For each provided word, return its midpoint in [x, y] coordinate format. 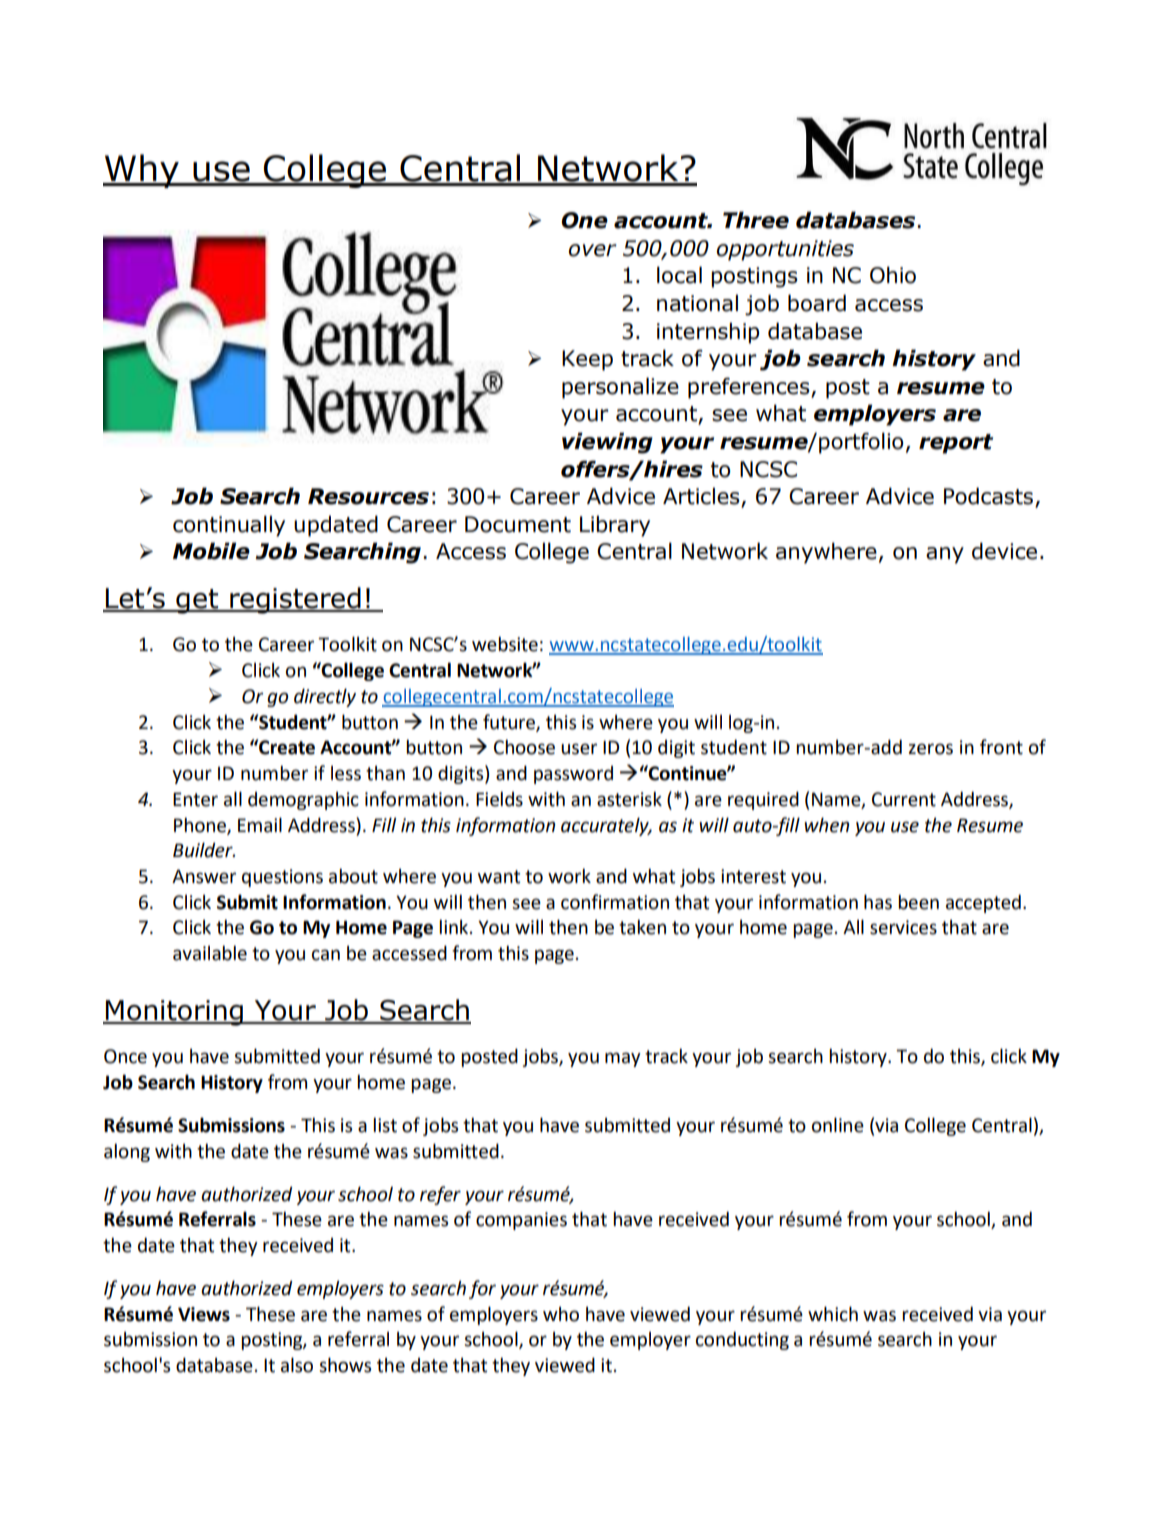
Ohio [893, 275]
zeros [931, 749]
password [573, 775]
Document [518, 524]
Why [142, 171]
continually [229, 526]
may [623, 1059]
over [593, 250]
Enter [195, 799]
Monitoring [174, 1013]
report [956, 444]
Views [204, 1314]
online [838, 1125]
